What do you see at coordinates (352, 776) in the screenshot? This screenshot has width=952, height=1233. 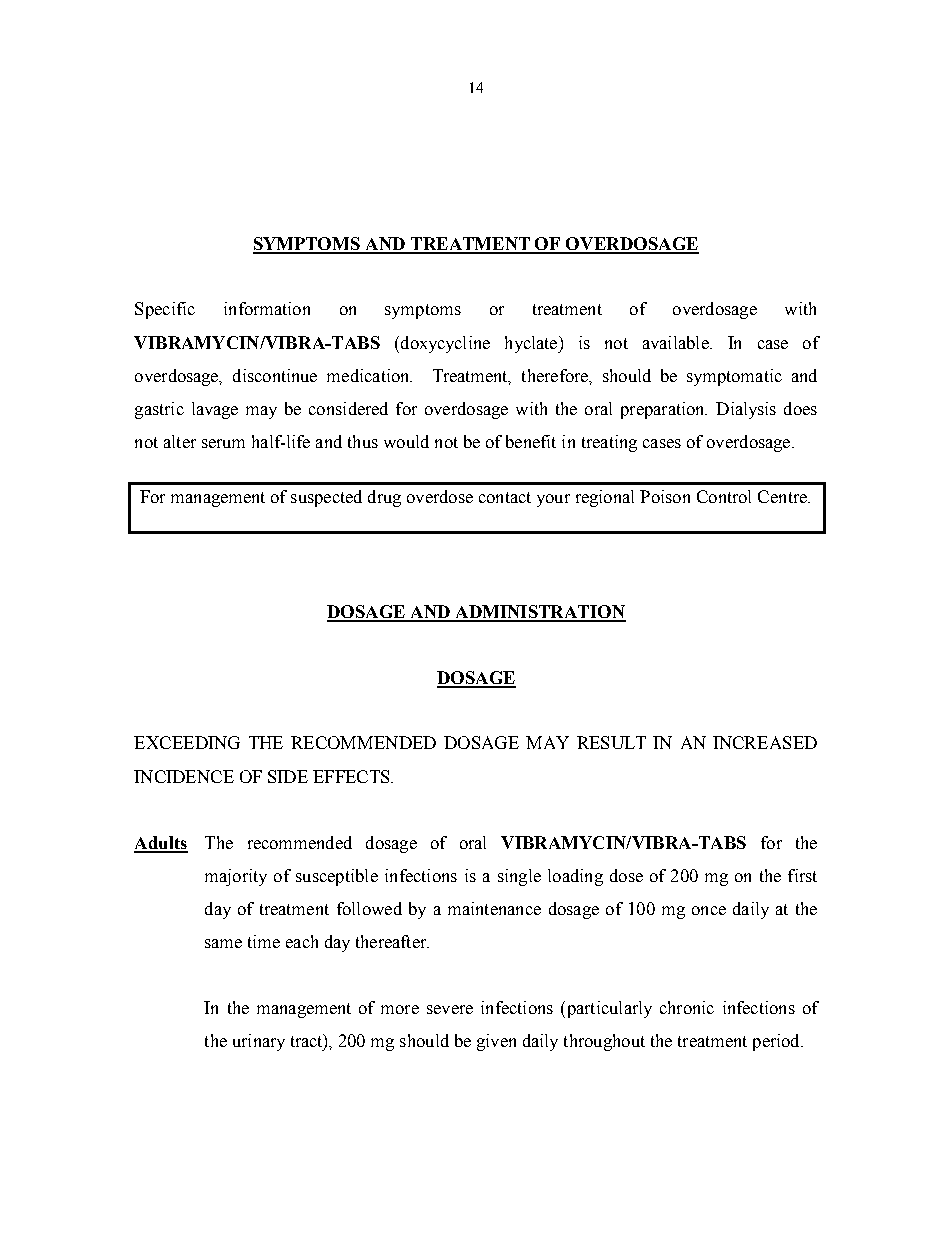 I see `EFFECTS` at bounding box center [352, 776].
